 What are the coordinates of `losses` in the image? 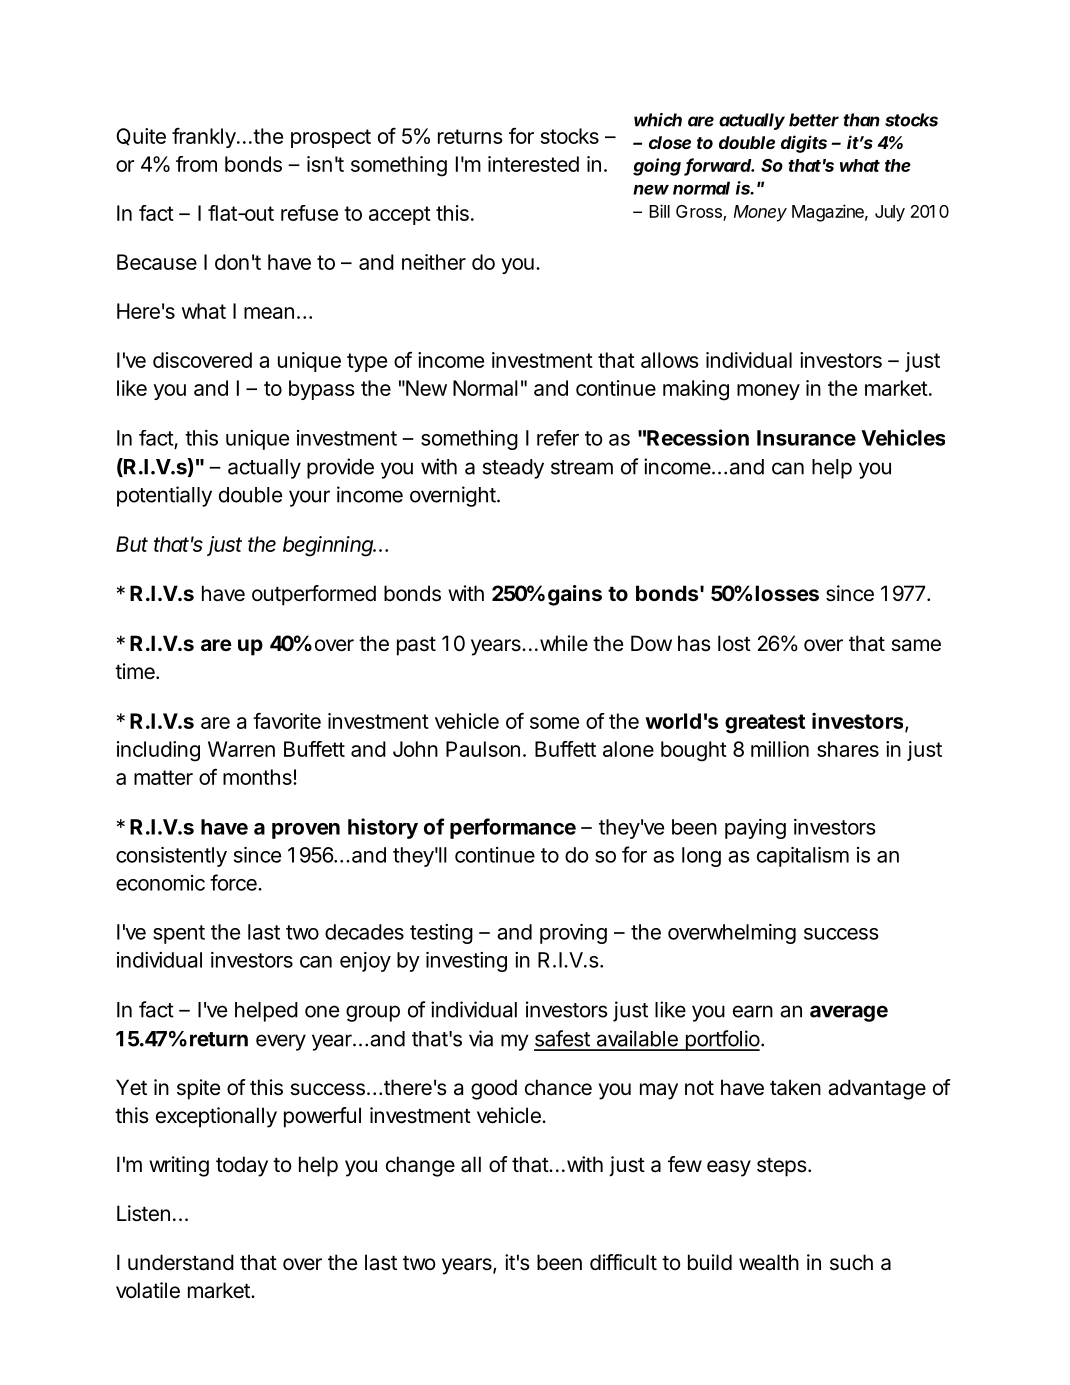 It's located at (787, 593).
